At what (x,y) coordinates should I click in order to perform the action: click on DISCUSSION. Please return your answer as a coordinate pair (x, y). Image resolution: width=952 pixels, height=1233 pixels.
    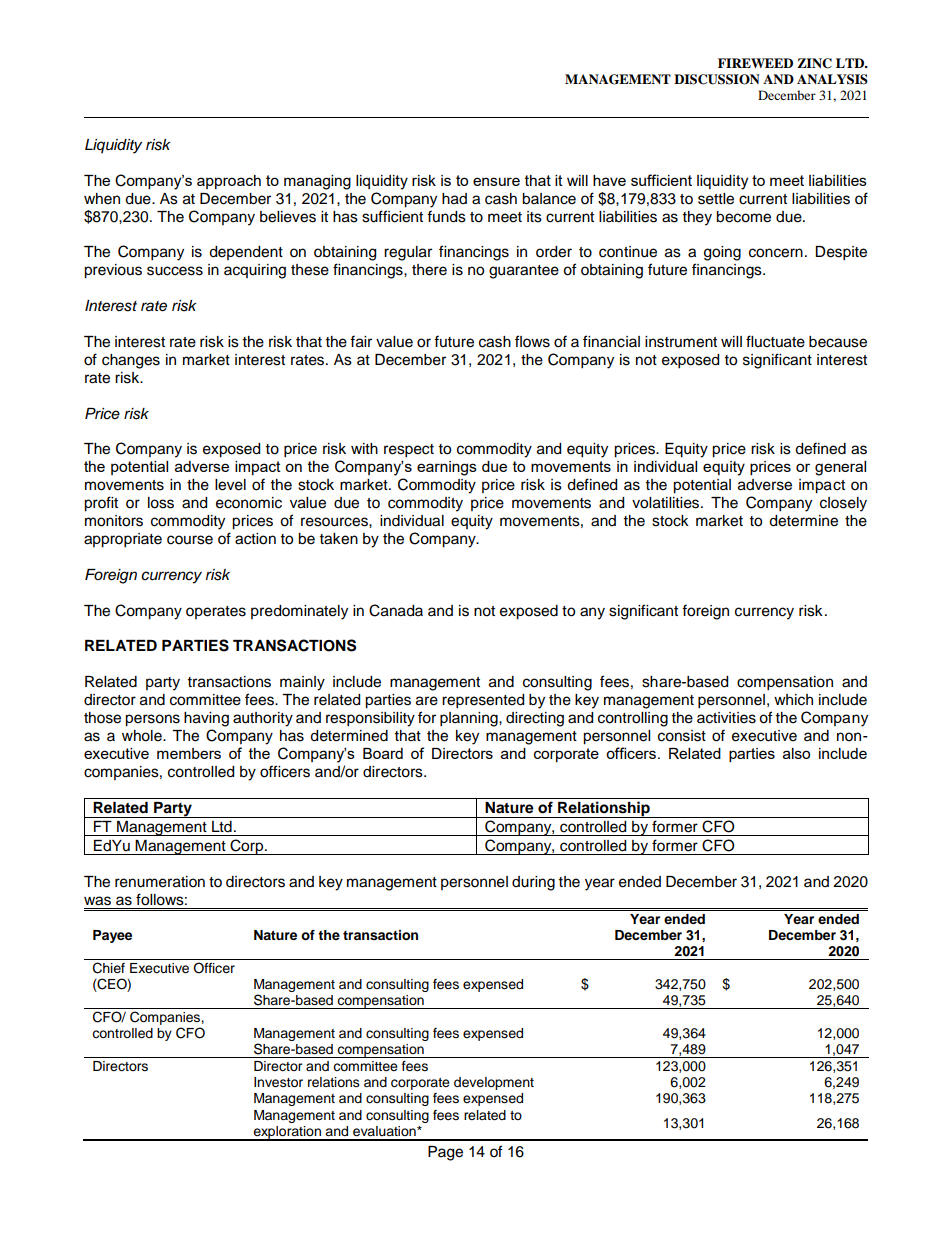
    Looking at the image, I should click on (717, 79).
